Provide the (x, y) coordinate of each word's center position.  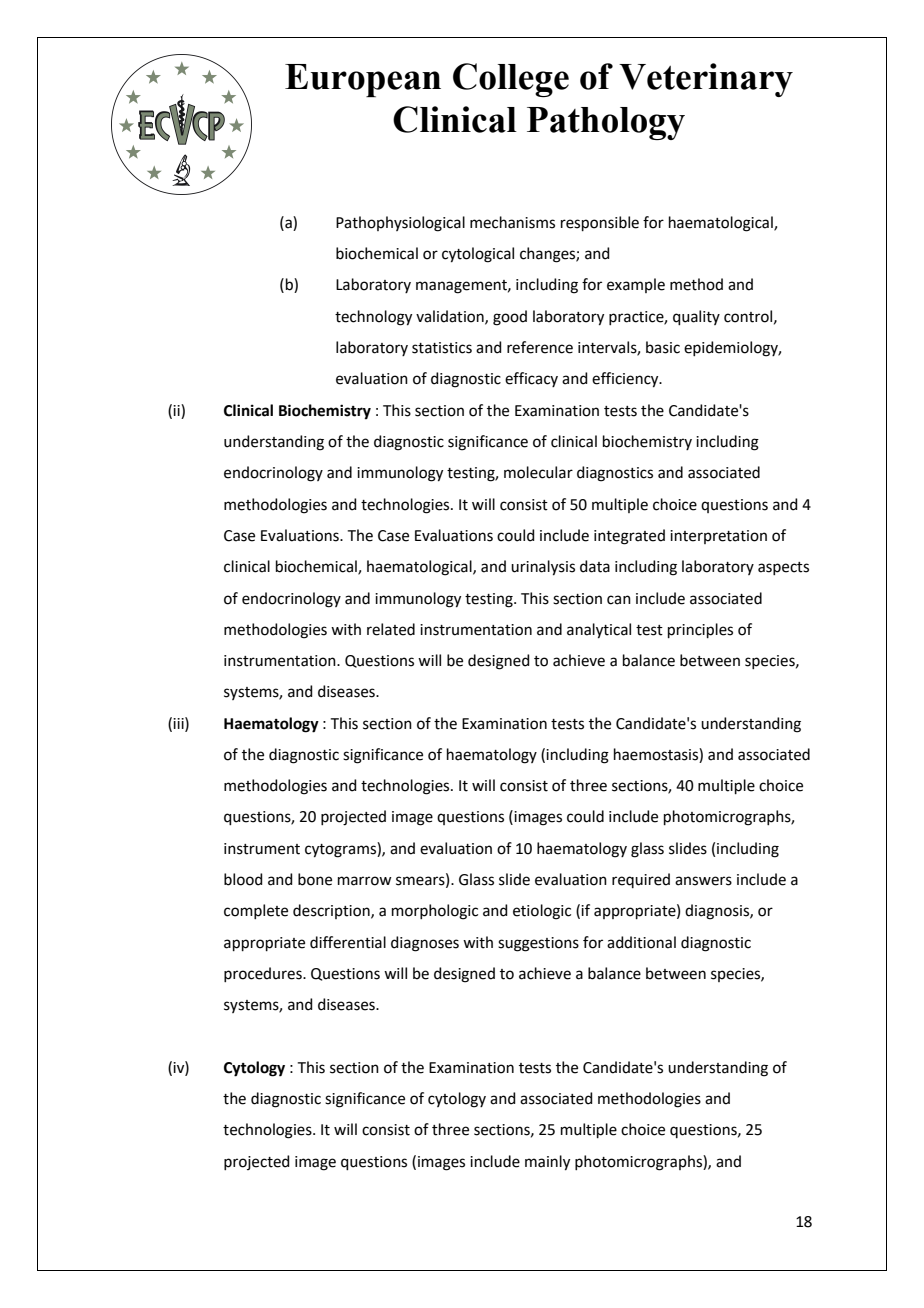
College (511, 80)
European (363, 80)
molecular (538, 472)
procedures (264, 974)
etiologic (542, 912)
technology (373, 318)
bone (315, 879)
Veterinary (706, 80)
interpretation (718, 537)
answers (703, 881)
